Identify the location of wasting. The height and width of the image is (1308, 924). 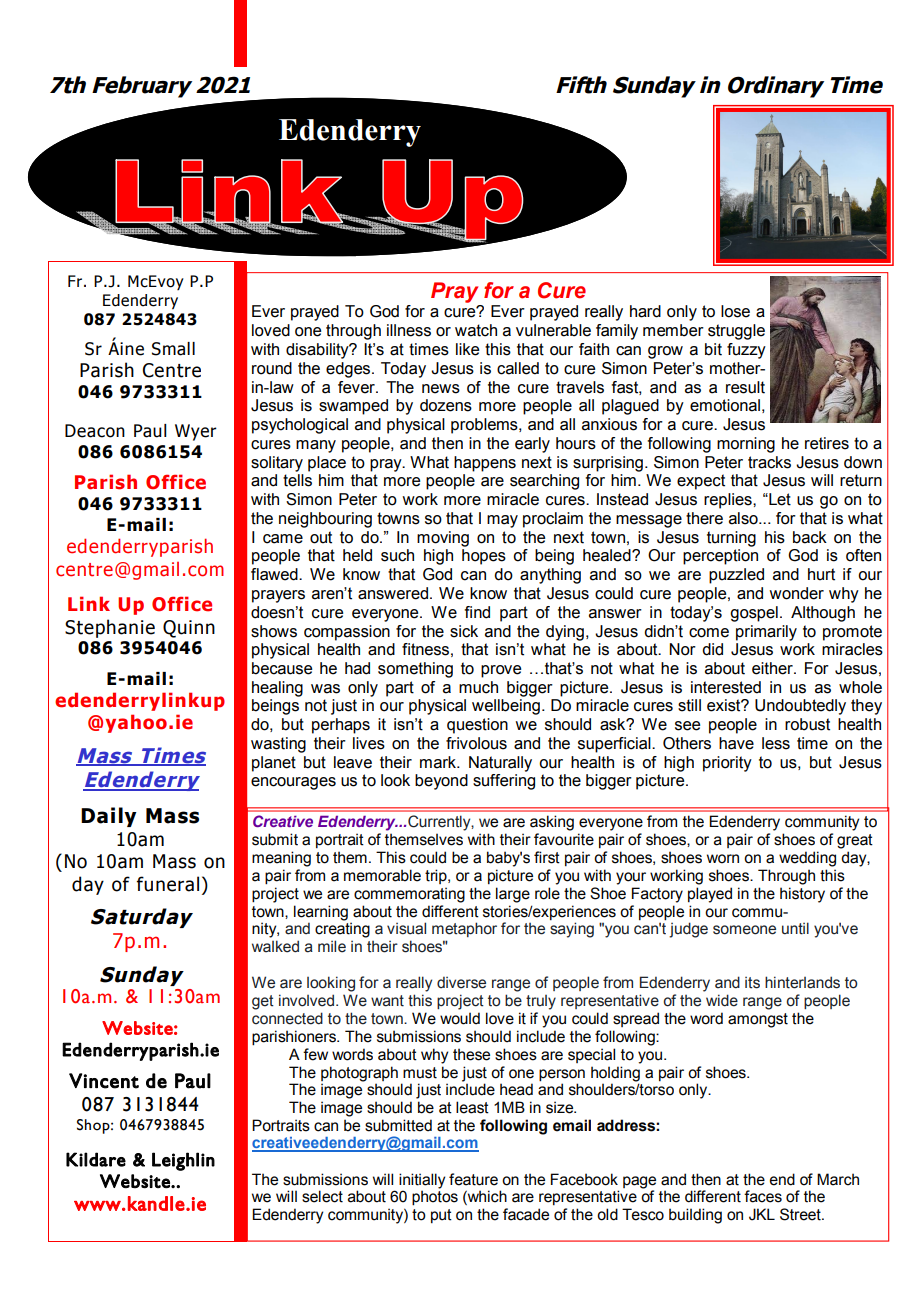
(278, 745).
